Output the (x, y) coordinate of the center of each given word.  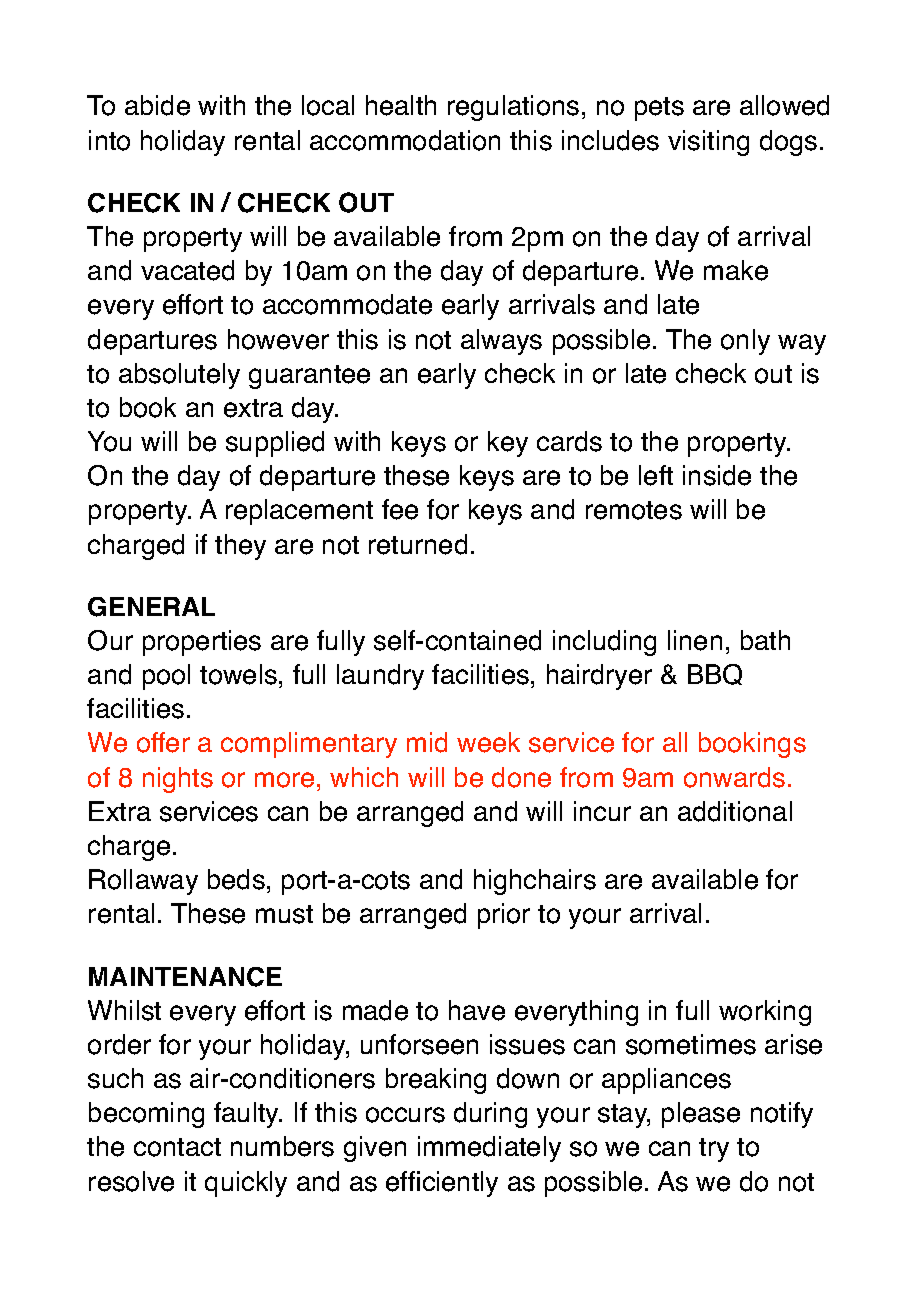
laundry (380, 677)
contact (177, 1147)
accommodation (405, 140)
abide (157, 105)
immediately (489, 1149)
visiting (708, 143)
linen (695, 640)
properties (202, 643)
